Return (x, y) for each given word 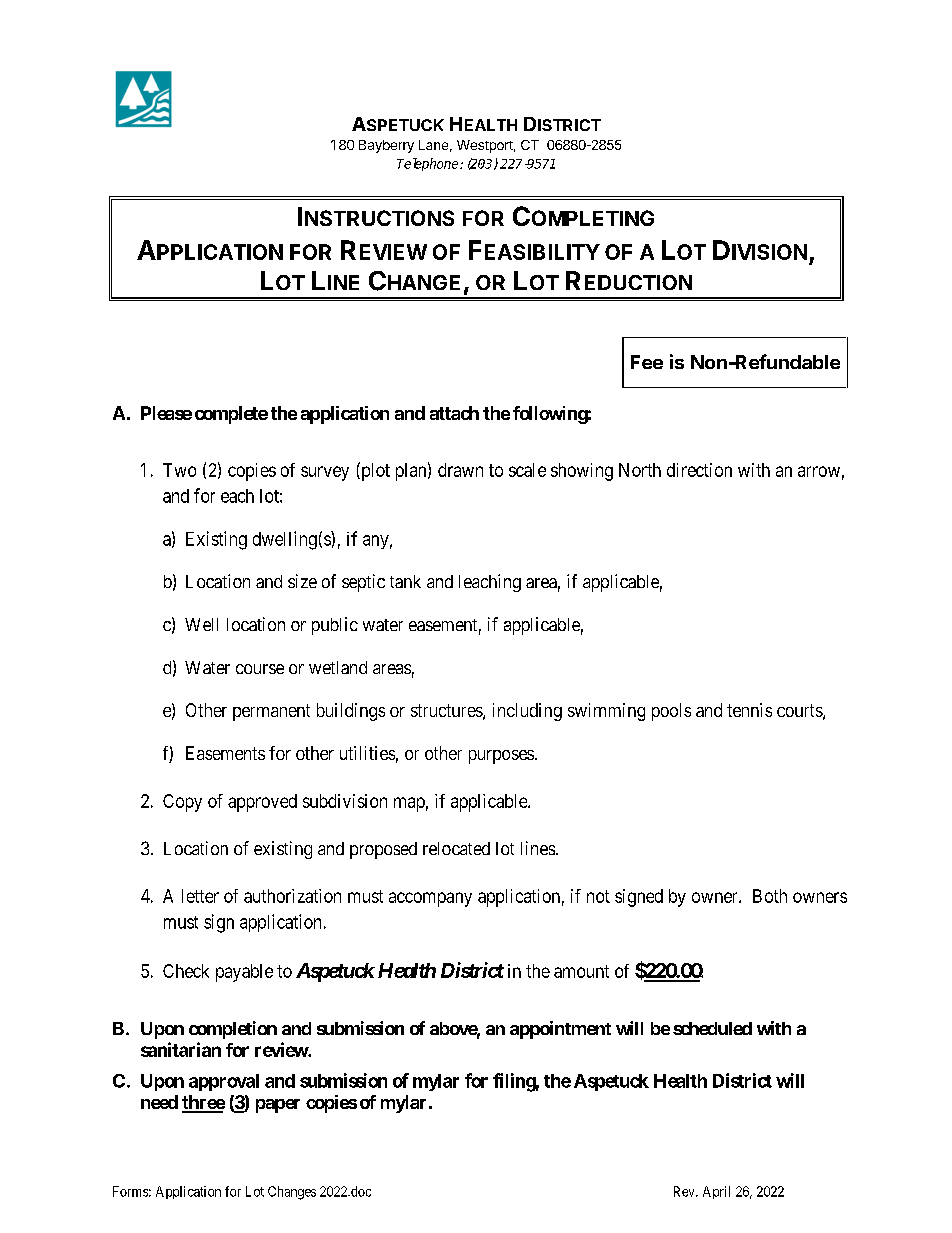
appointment (560, 1030)
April (716, 1192)
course (260, 669)
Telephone (429, 164)
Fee (647, 362)
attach (454, 413)
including (527, 712)
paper (278, 1106)
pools (671, 712)
